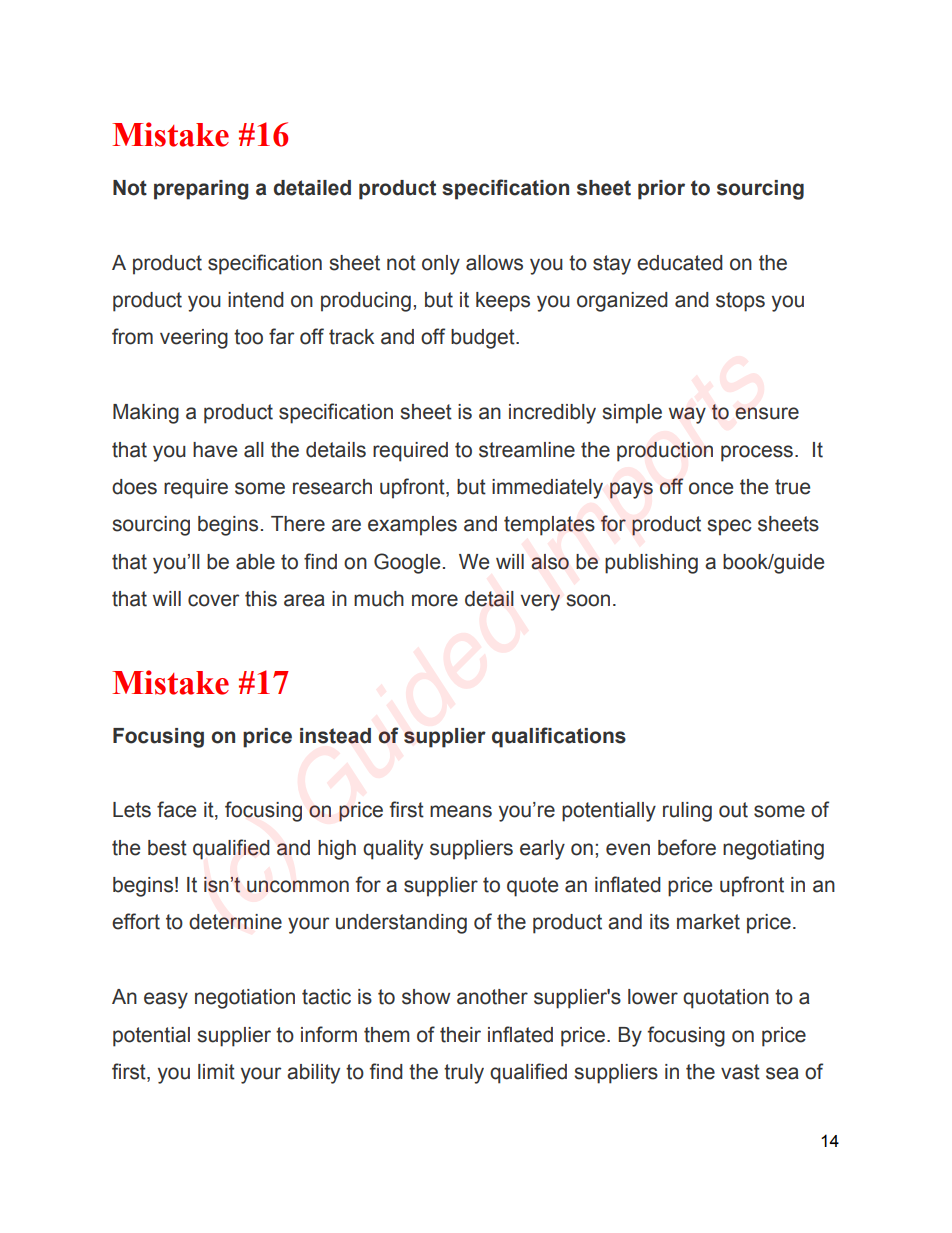 The width and height of the document is (952, 1233). What do you see at coordinates (461, 811) in the document?
I see `means` at bounding box center [461, 811].
